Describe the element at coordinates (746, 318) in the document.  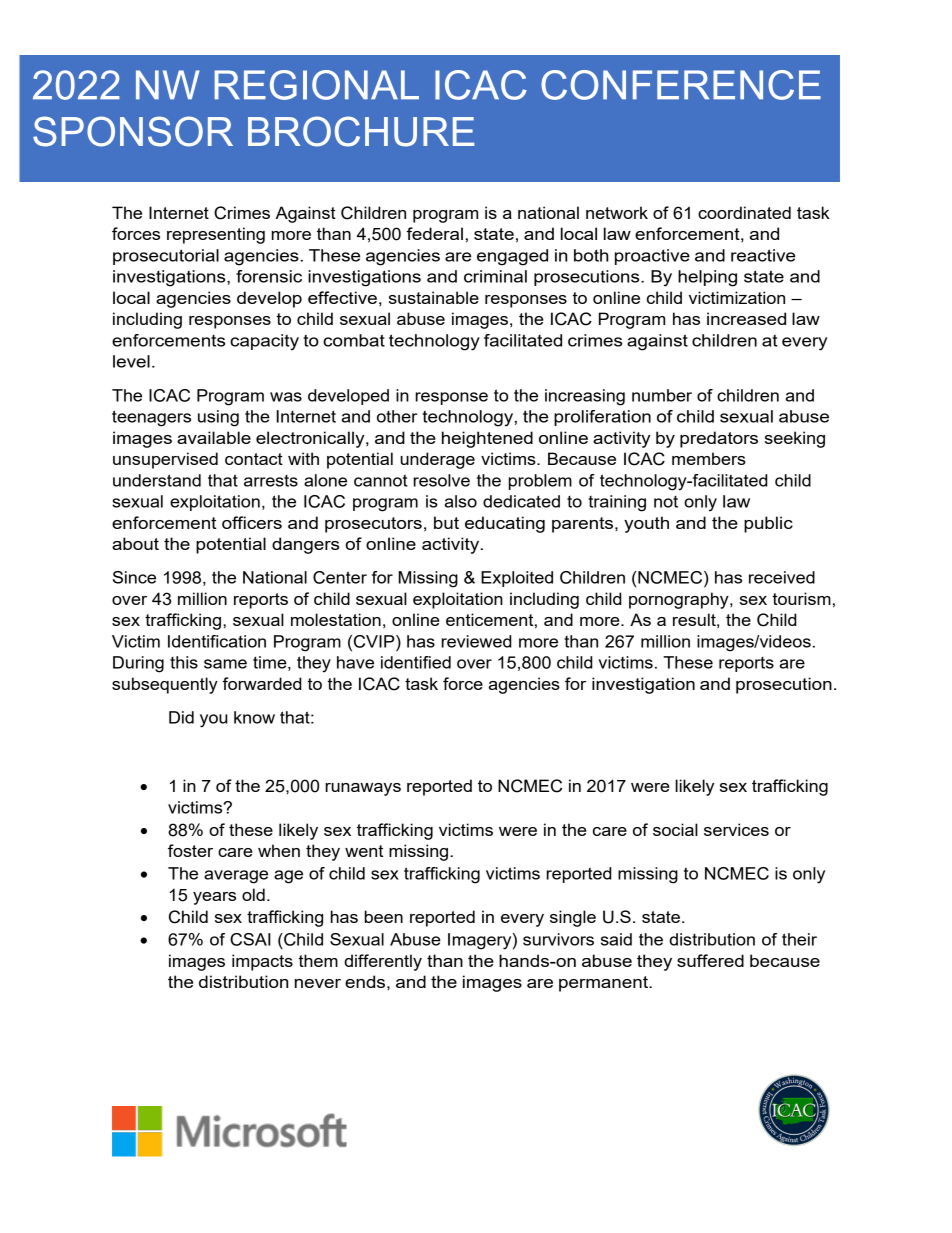
I see `increased` at that location.
